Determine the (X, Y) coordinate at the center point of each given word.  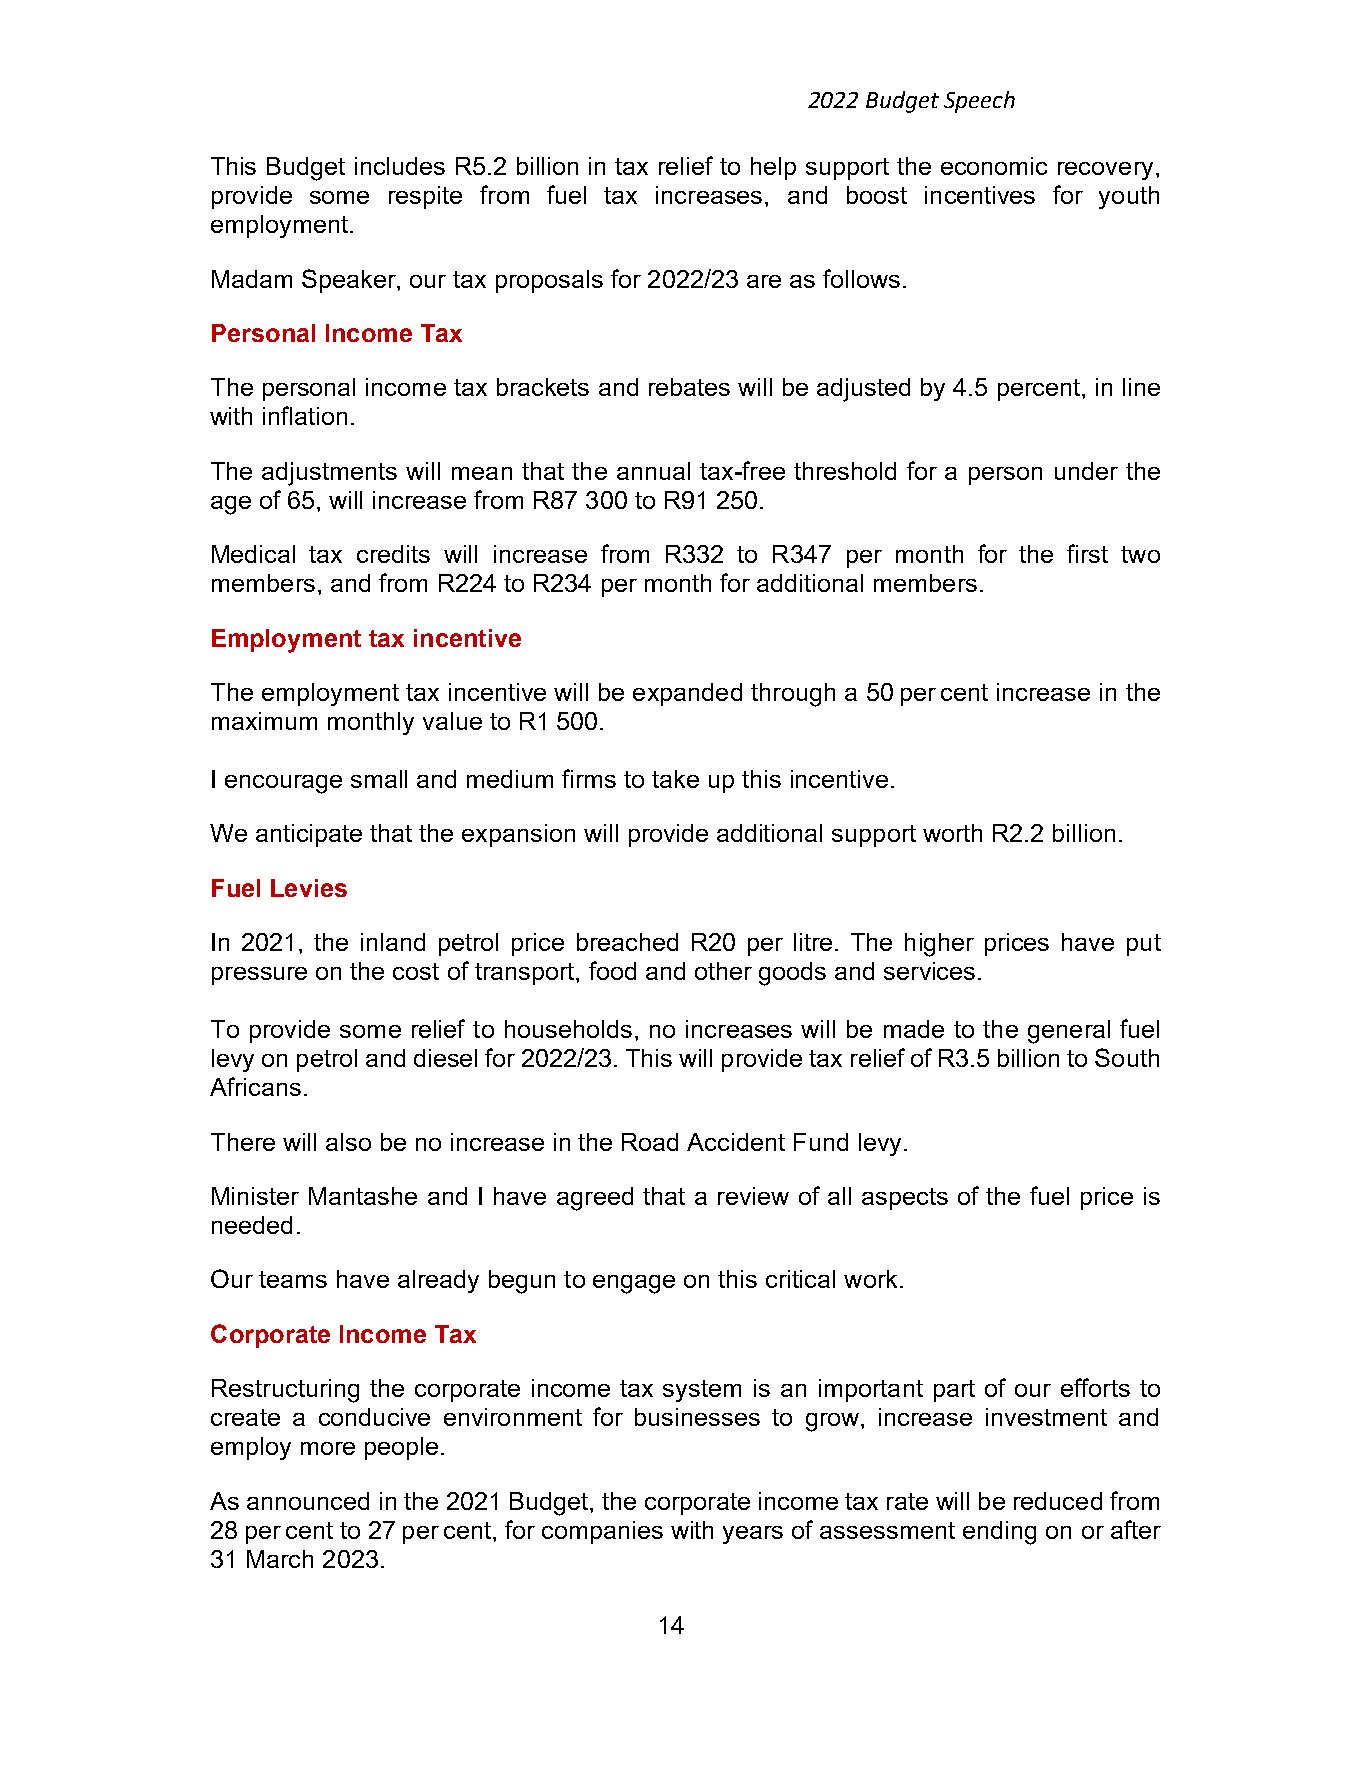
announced (308, 1501)
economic (994, 166)
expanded (687, 694)
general (1069, 1032)
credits (393, 554)
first (1087, 553)
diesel (445, 1058)
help (773, 168)
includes (400, 166)
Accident (736, 1142)
